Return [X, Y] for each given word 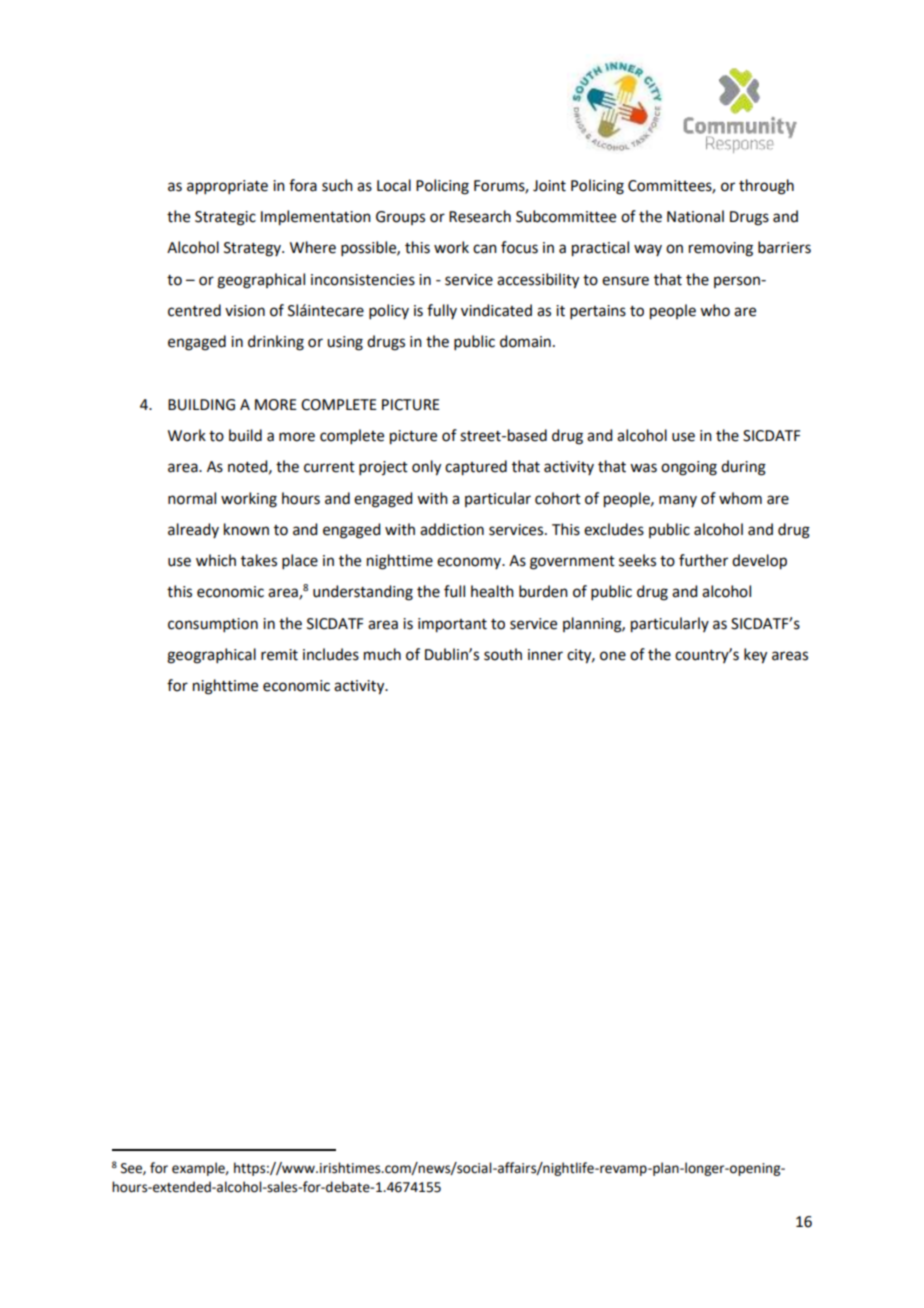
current [329, 467]
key [755, 656]
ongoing [689, 468]
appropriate [227, 187]
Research [480, 216]
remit [279, 655]
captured [476, 468]
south [503, 654]
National [695, 216]
